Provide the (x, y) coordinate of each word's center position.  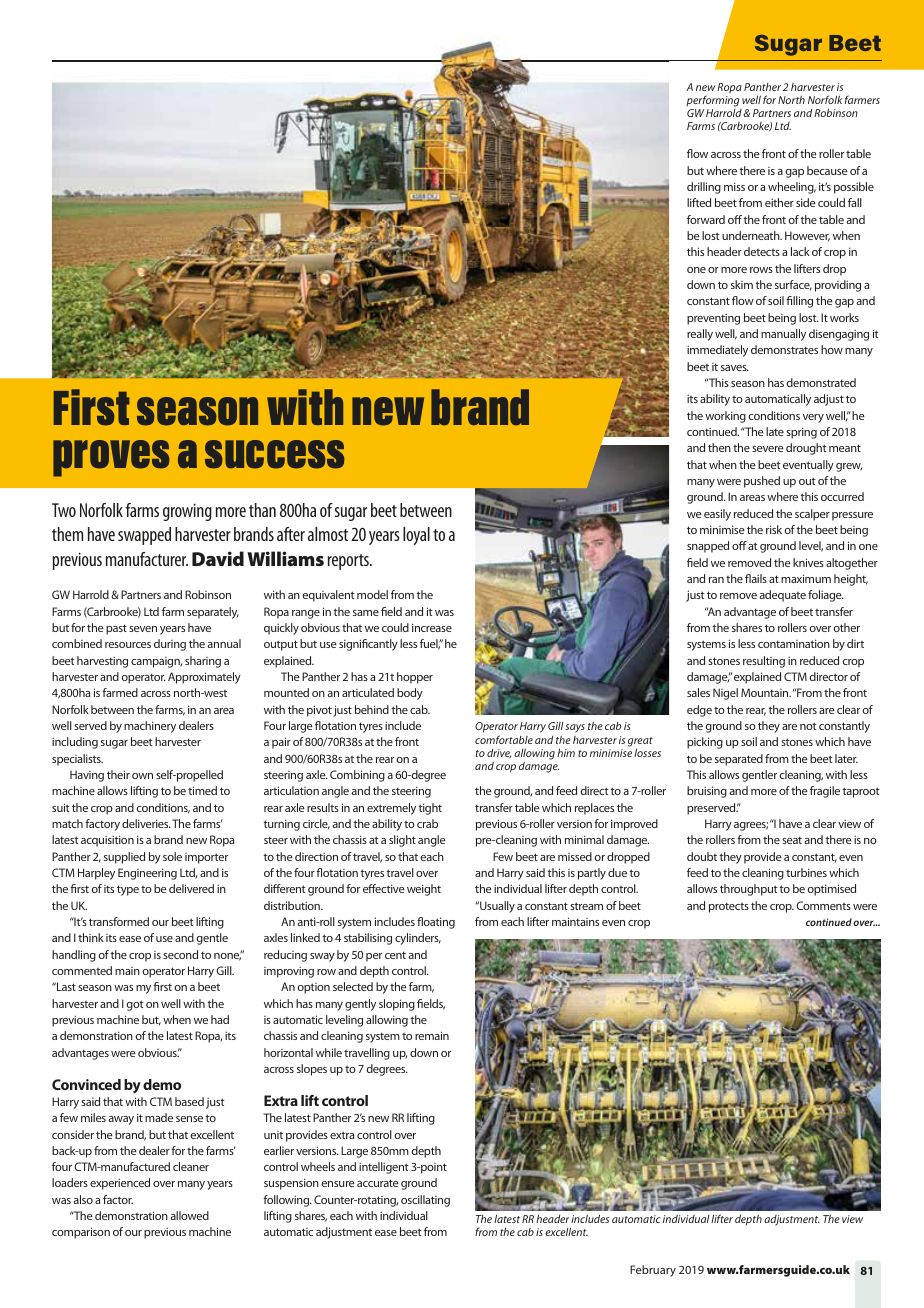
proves (111, 458)
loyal (416, 536)
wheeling (792, 188)
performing (712, 101)
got (135, 1005)
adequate (782, 596)
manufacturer (147, 559)
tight (430, 809)
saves (735, 368)
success (274, 454)
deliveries (146, 823)
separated (739, 760)
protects (729, 907)
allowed (189, 1215)
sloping (397, 1005)
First (91, 407)
